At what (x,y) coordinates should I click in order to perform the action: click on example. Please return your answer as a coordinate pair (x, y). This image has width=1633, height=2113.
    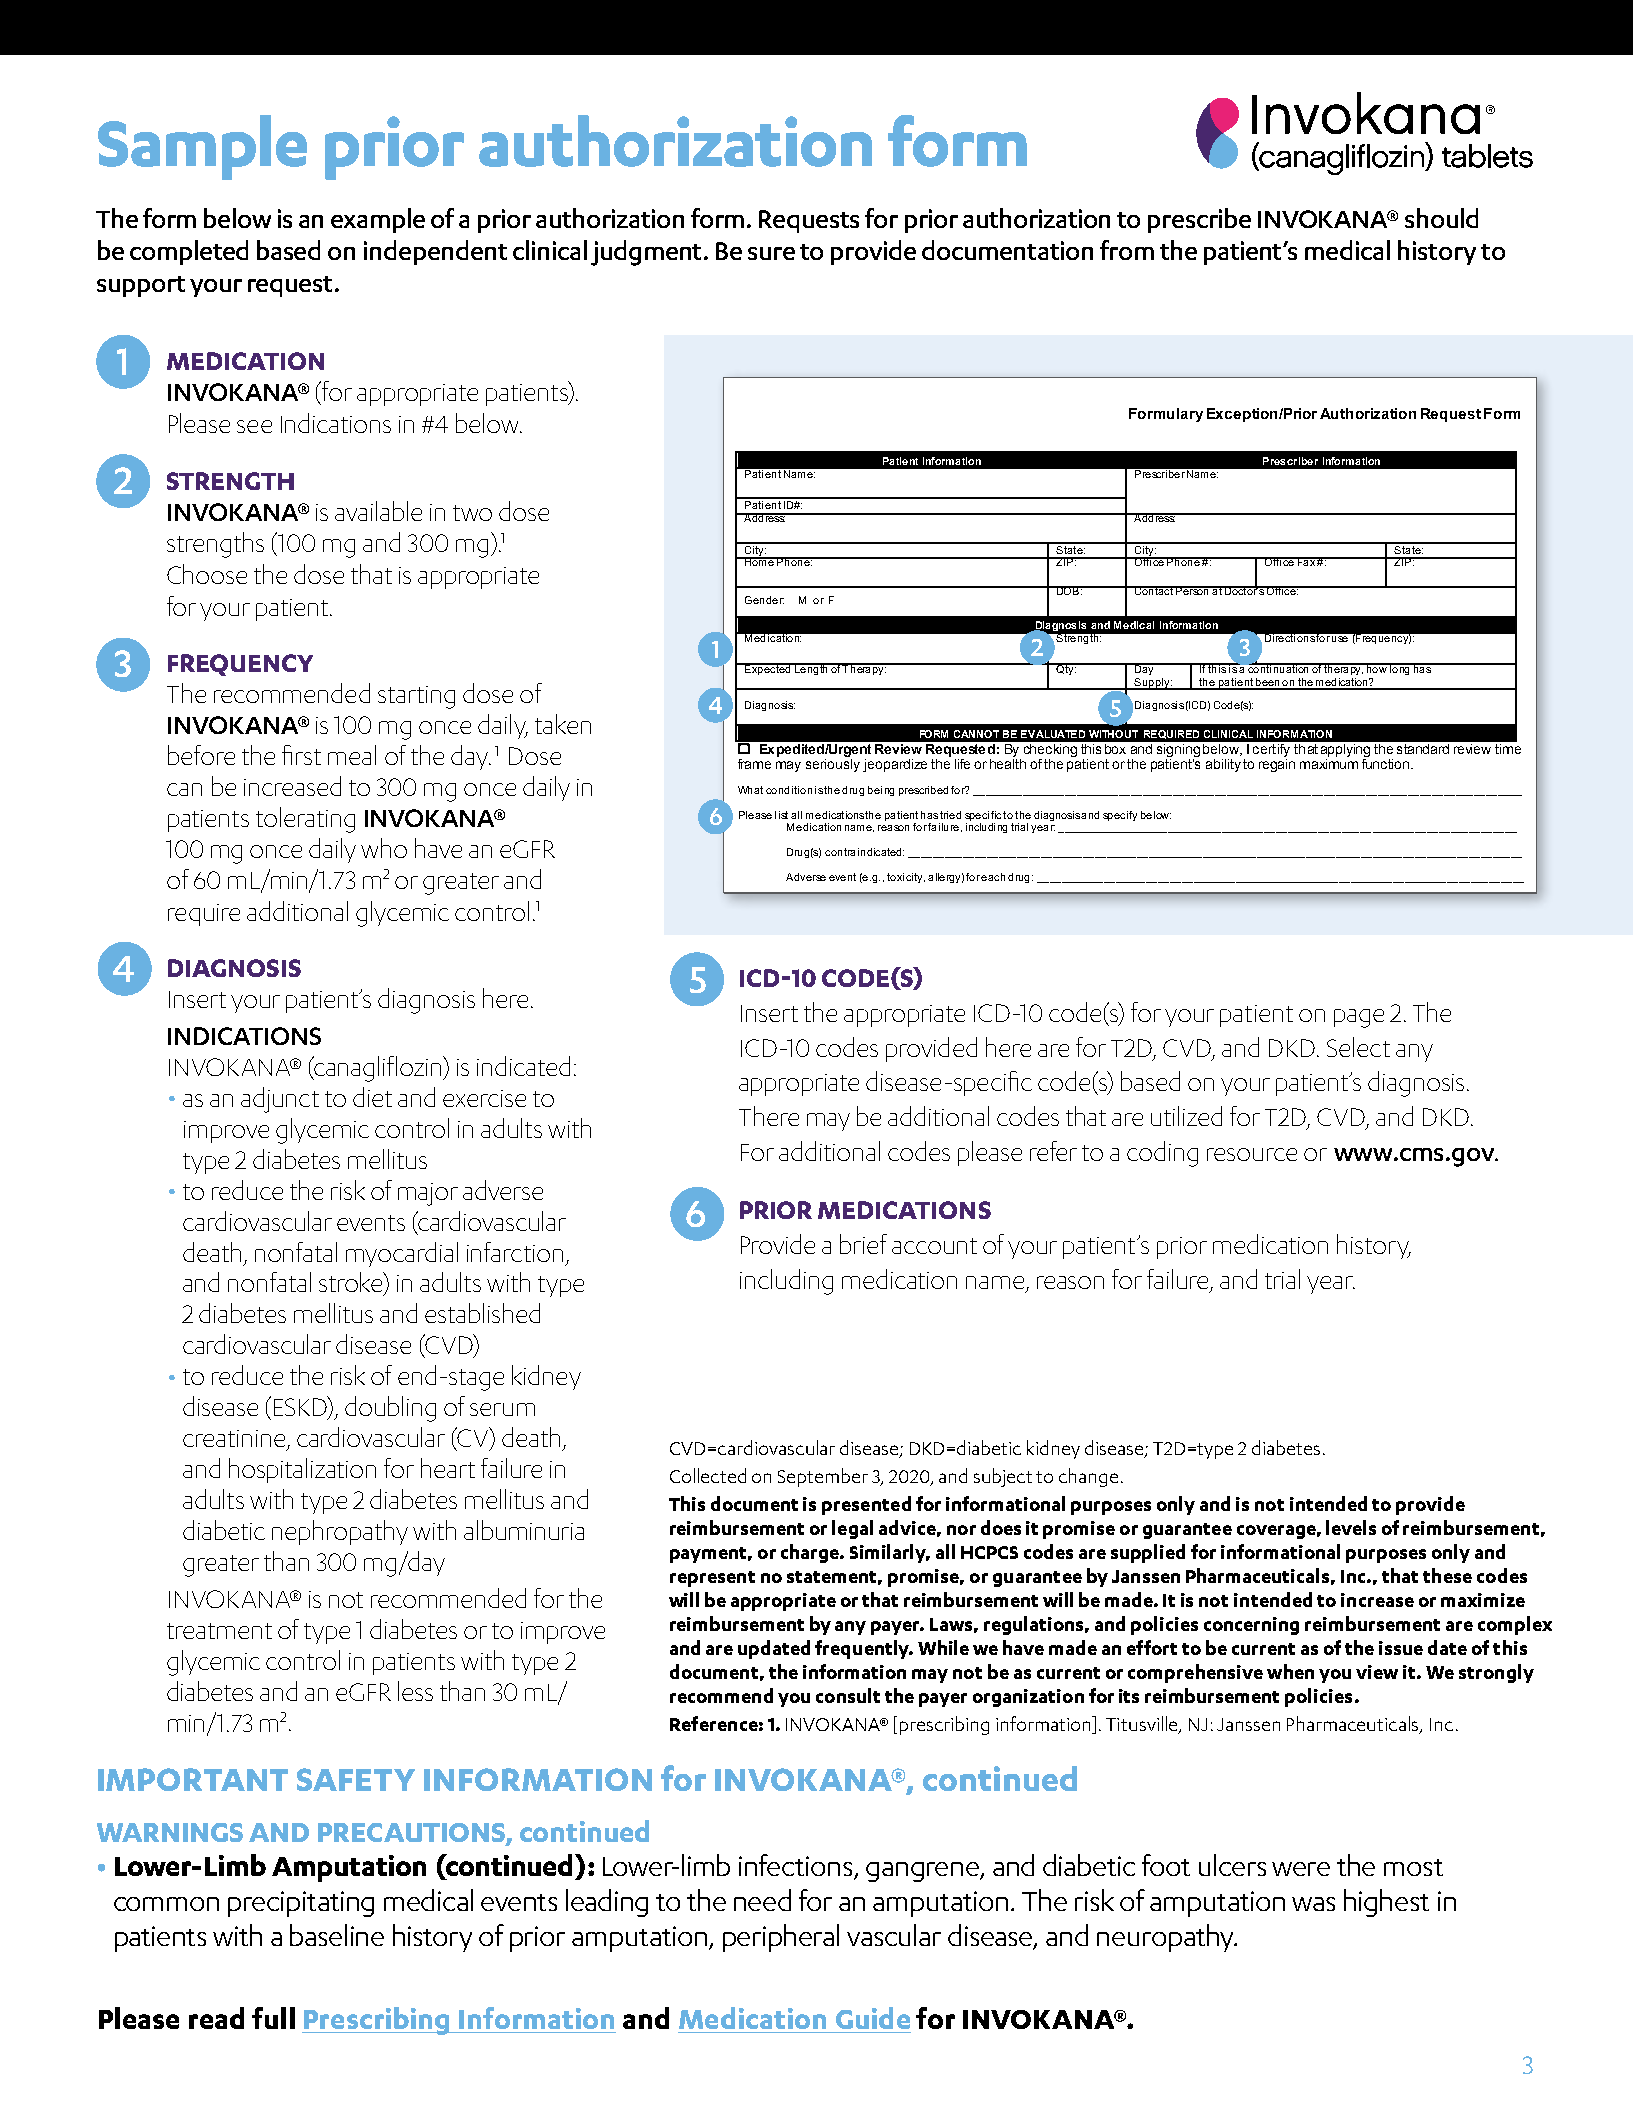
    Looking at the image, I should click on (378, 220).
